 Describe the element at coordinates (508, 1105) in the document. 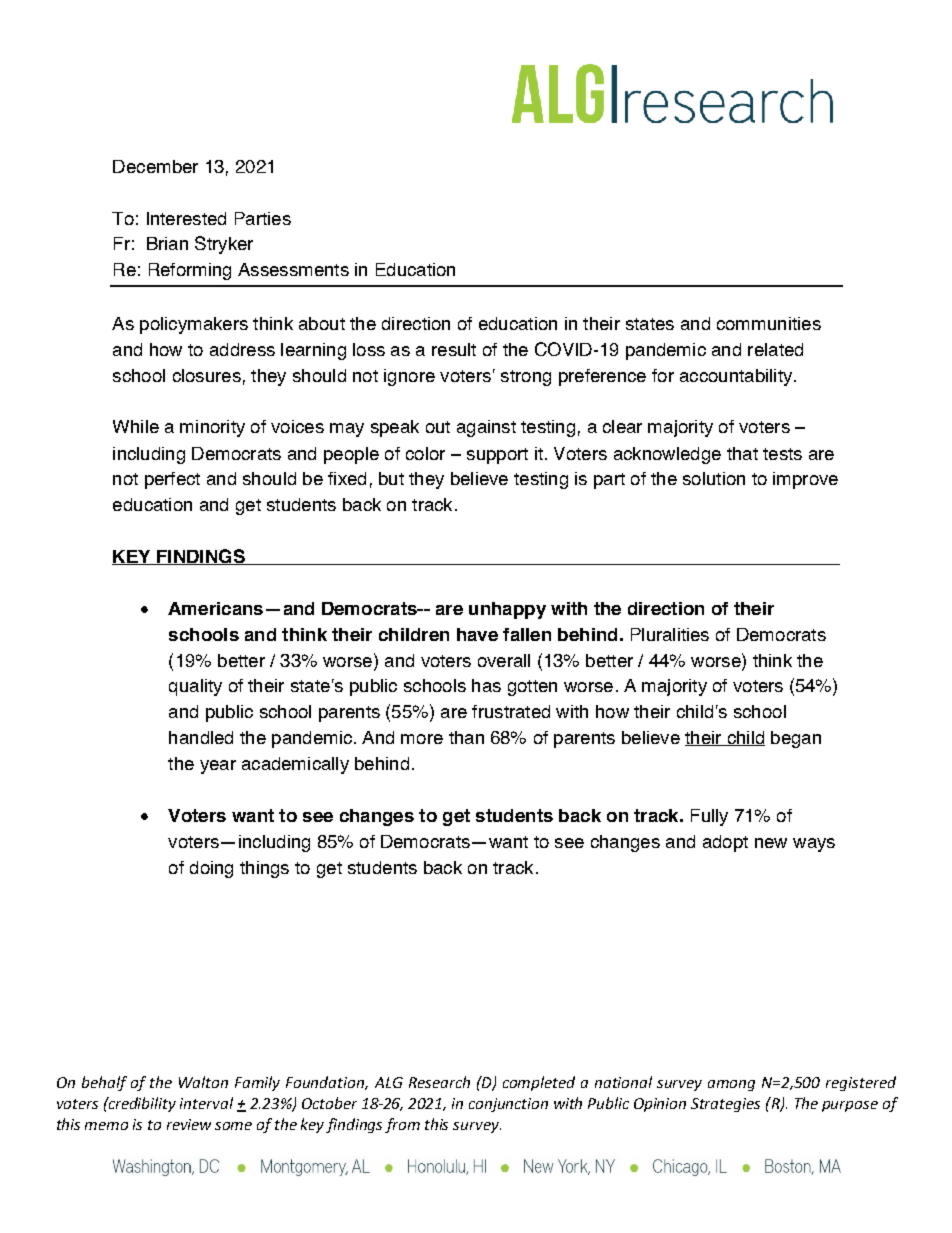

I see `conjunction` at that location.
